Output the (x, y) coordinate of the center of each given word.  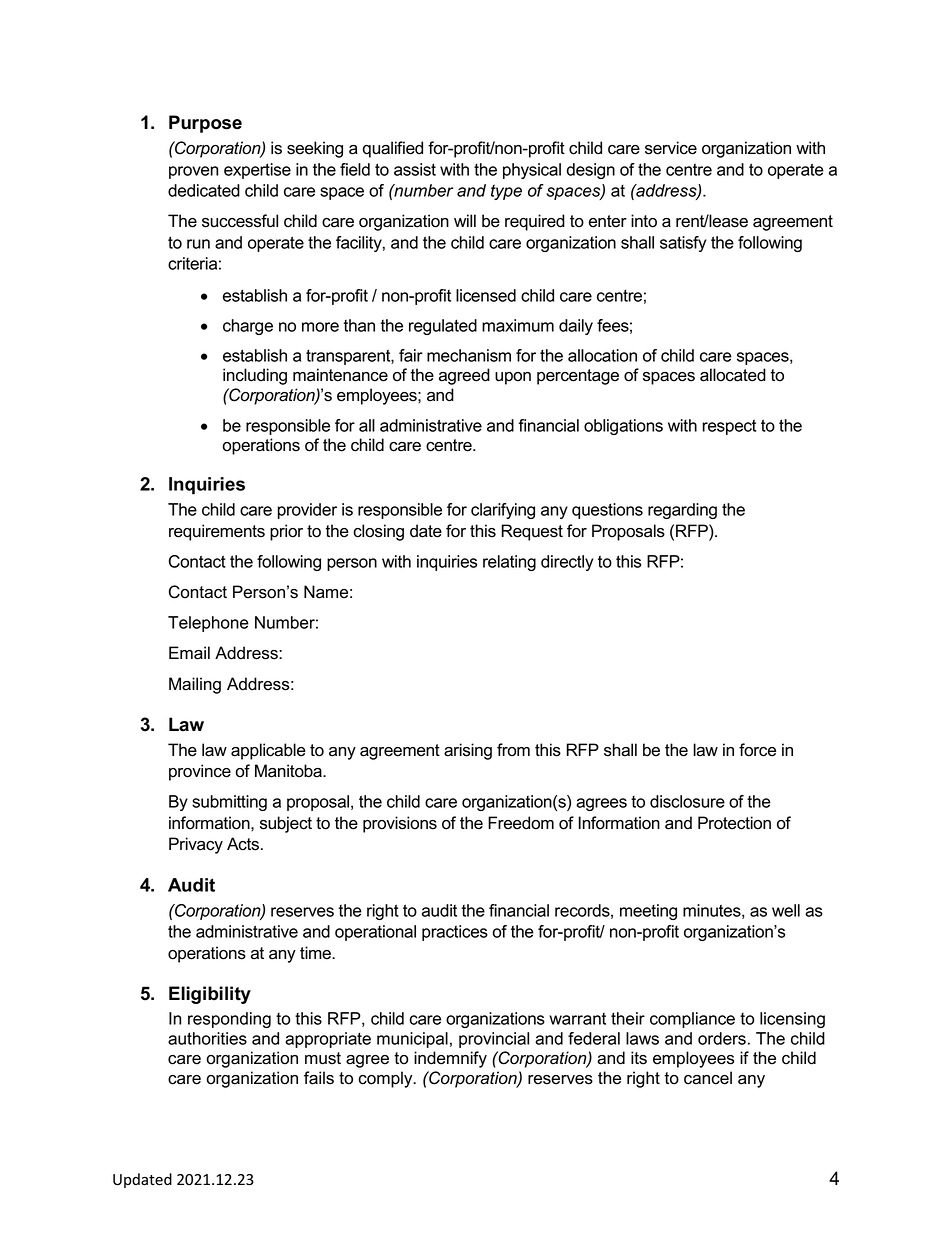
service (671, 148)
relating (509, 563)
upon (513, 378)
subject (286, 824)
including (255, 376)
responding (229, 1020)
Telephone (208, 624)
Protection (734, 823)
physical (532, 171)
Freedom (521, 823)
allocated (733, 375)
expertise (257, 171)
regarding (682, 511)
